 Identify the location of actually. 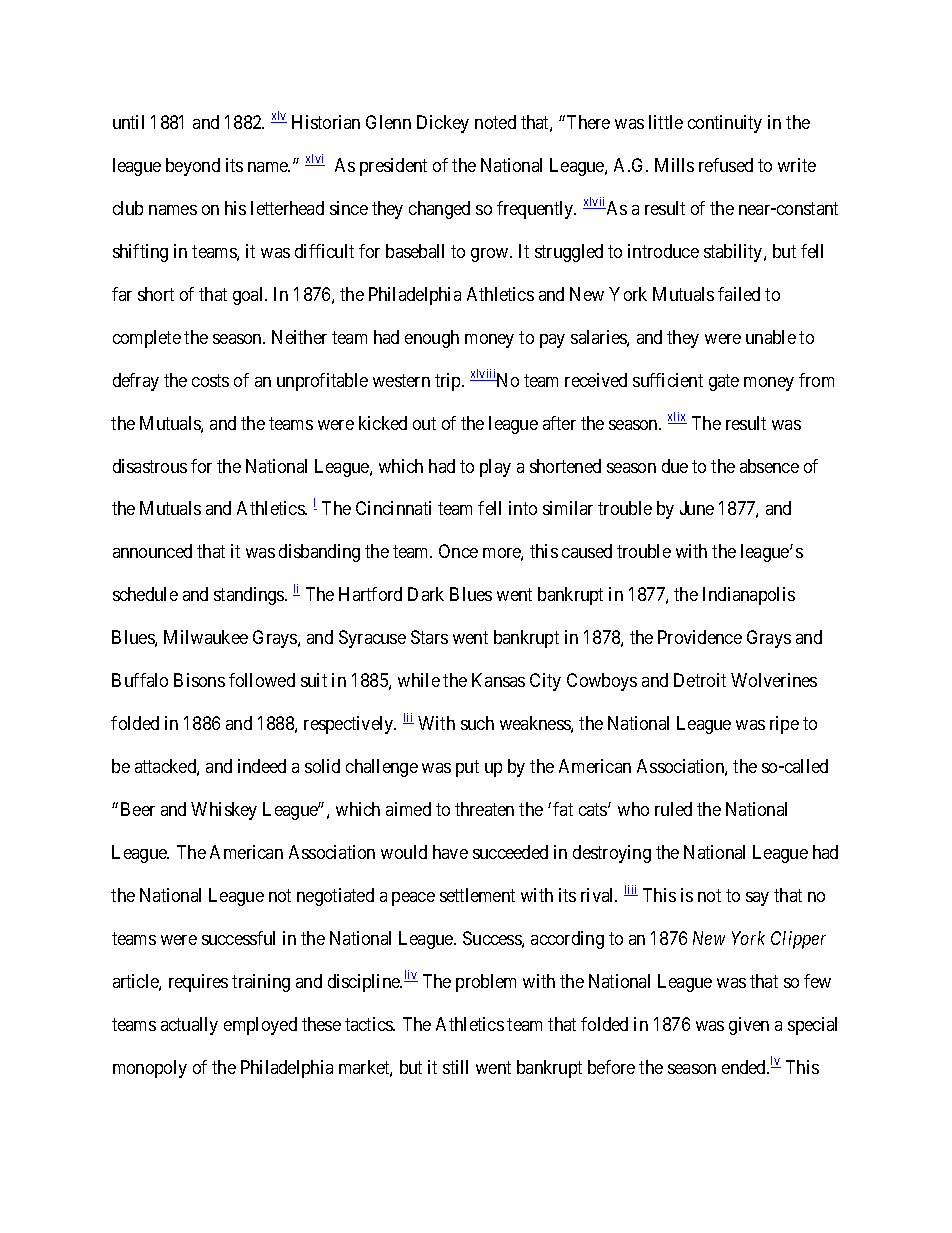
(189, 1026).
